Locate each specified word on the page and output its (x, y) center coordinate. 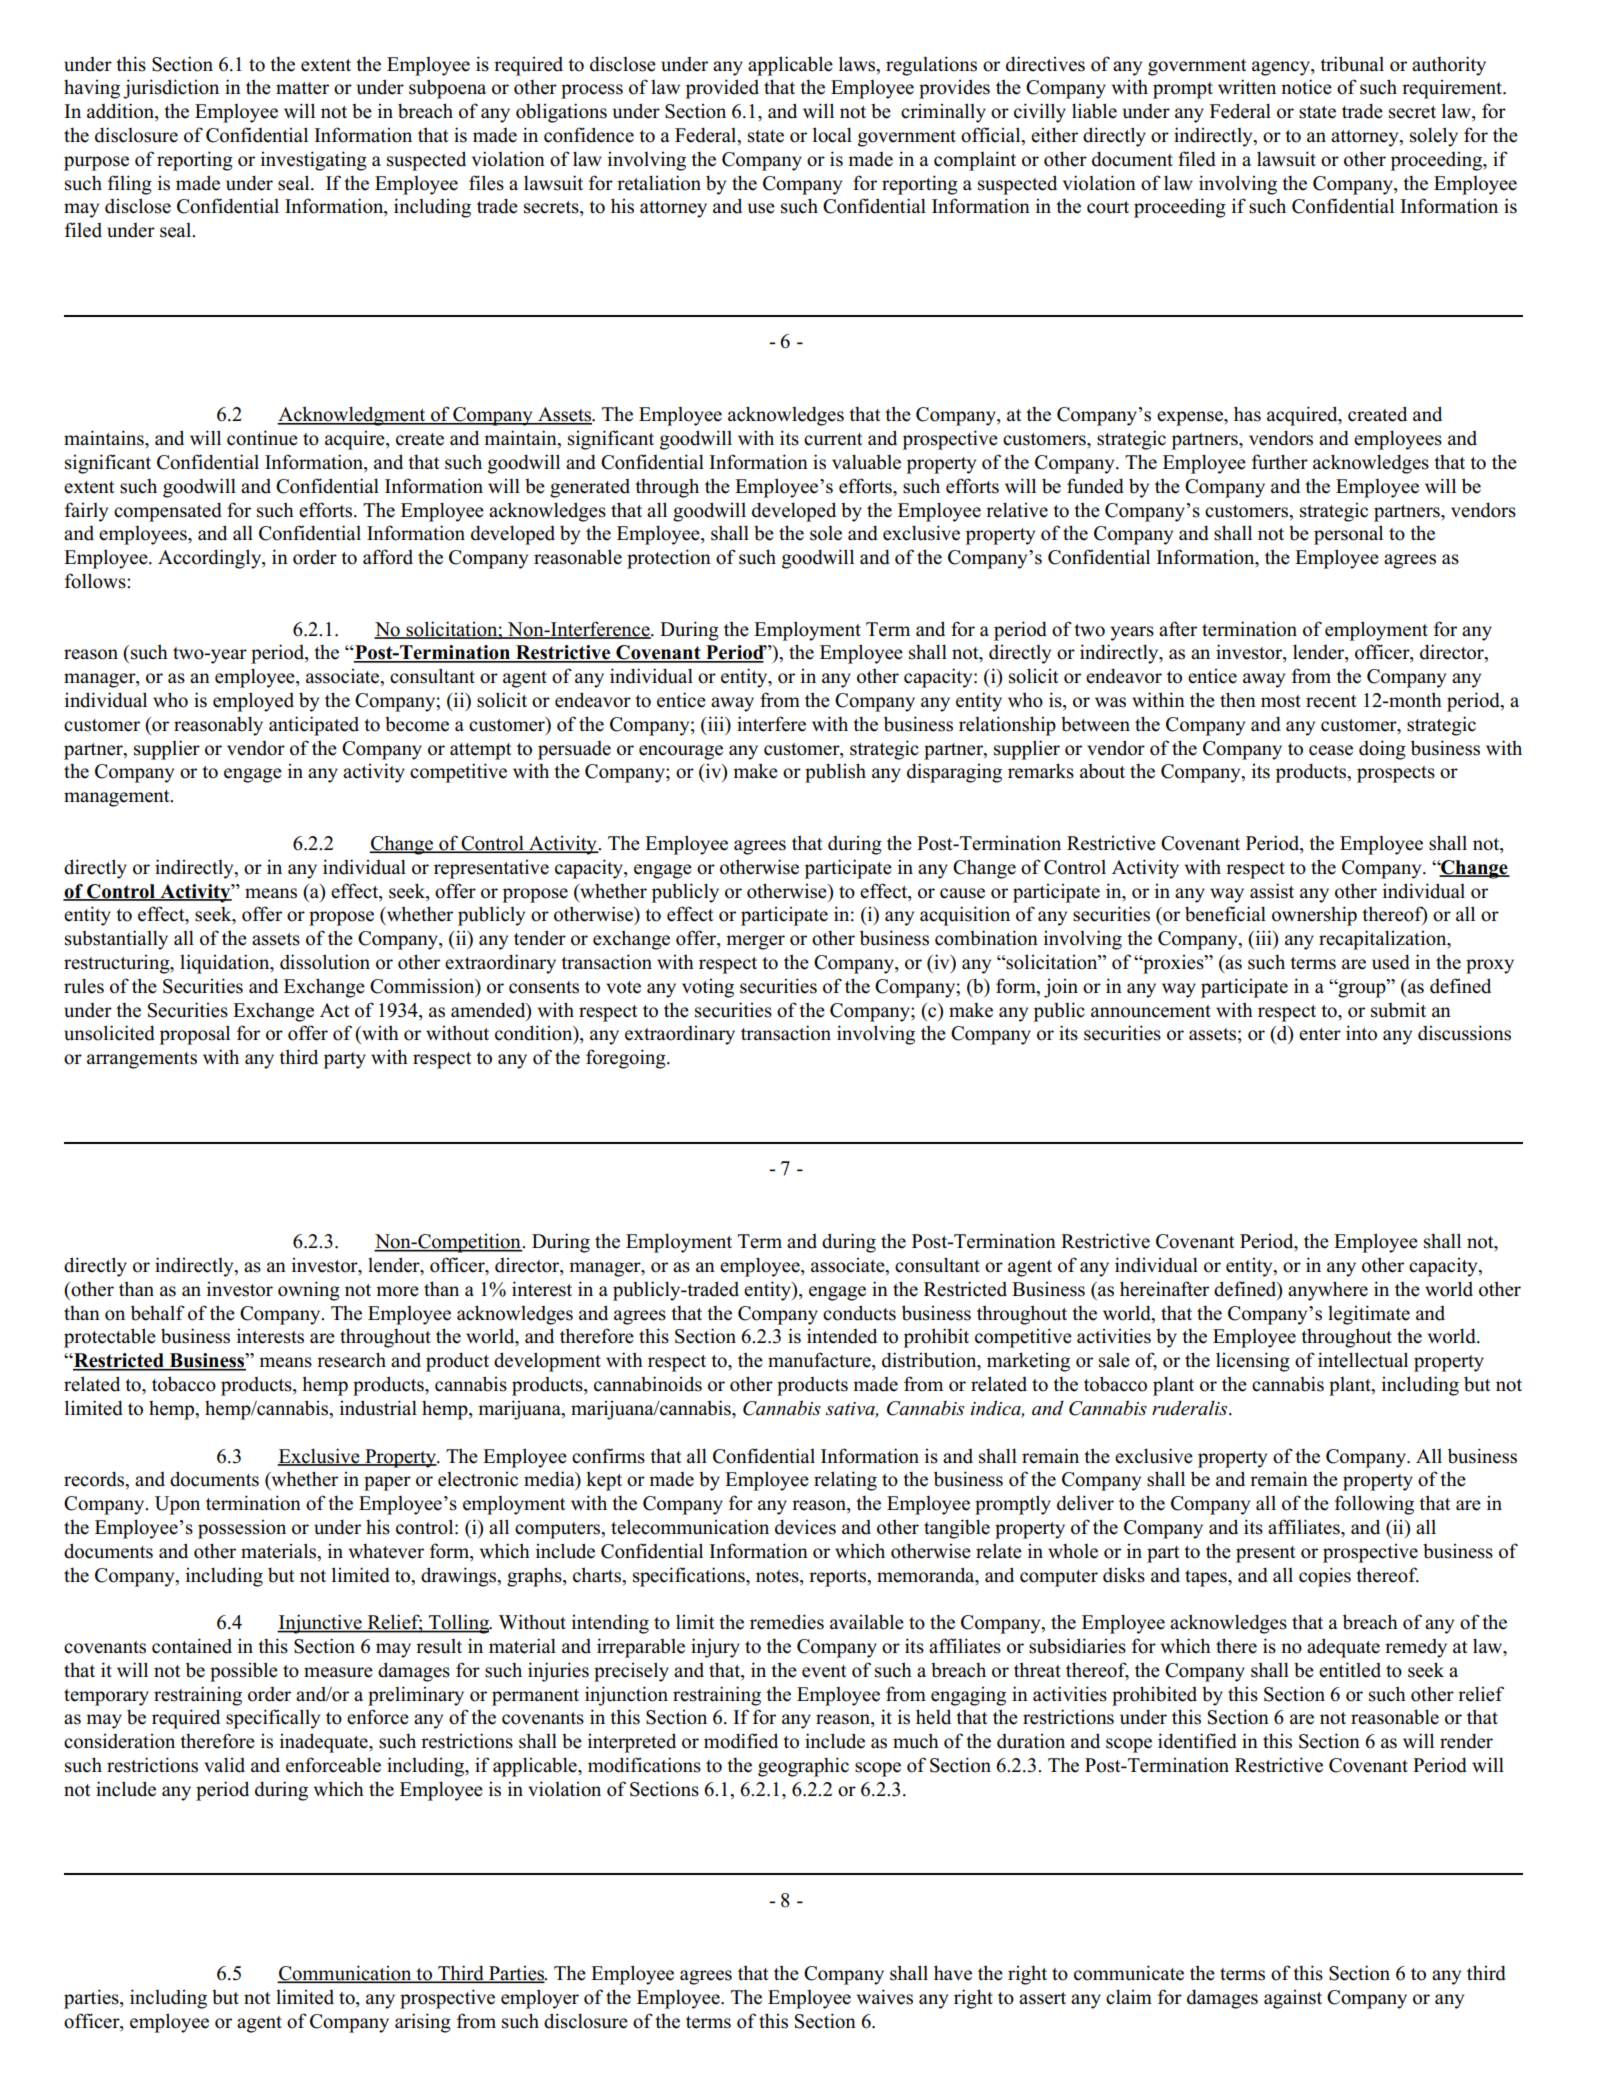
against (1293, 1999)
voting (708, 988)
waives (885, 1997)
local (832, 135)
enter (1320, 1034)
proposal (195, 1035)
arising (423, 2023)
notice (1306, 87)
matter (302, 88)
